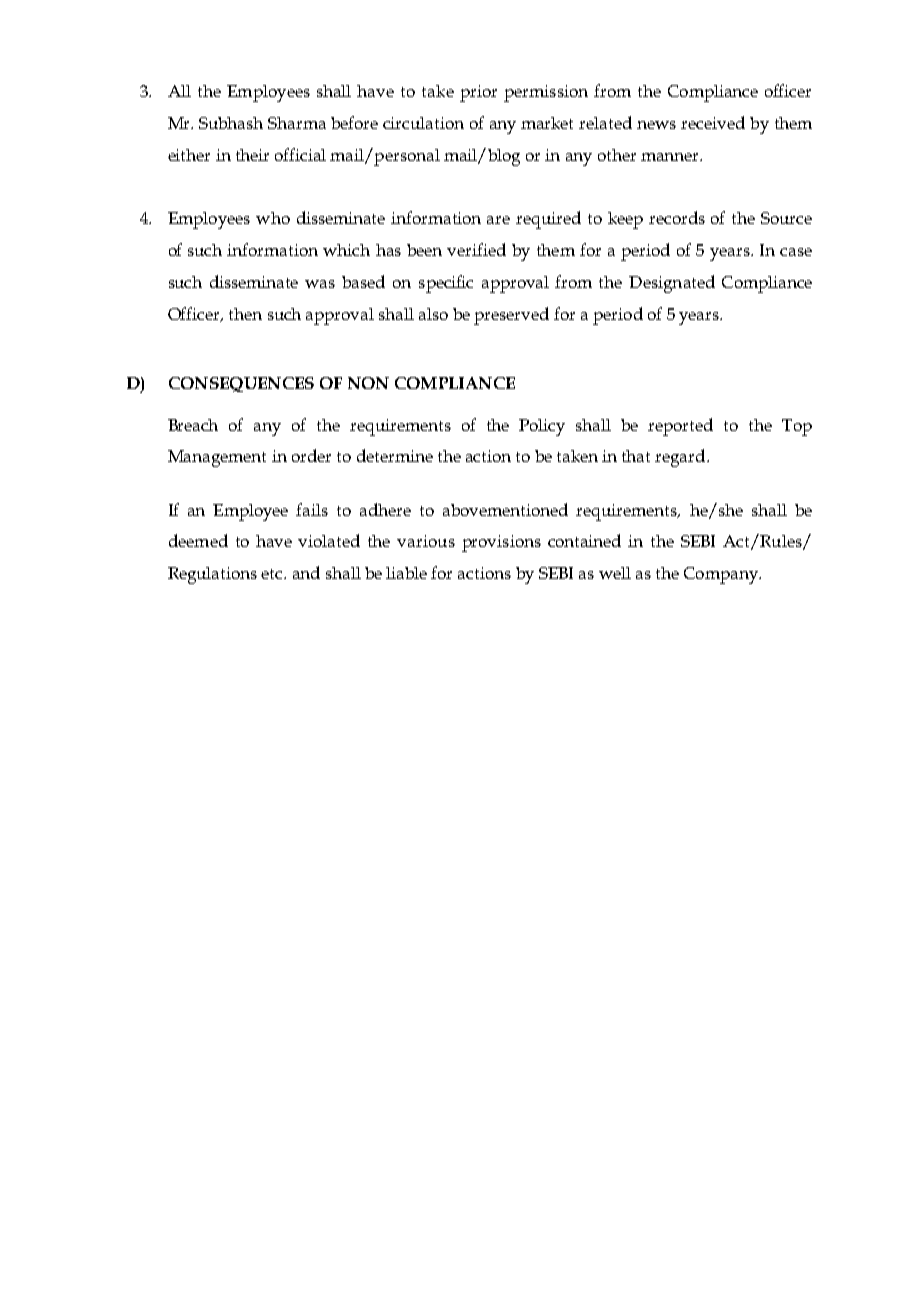  Describe the element at coordinates (273, 218) in the screenshot. I see `who` at that location.
